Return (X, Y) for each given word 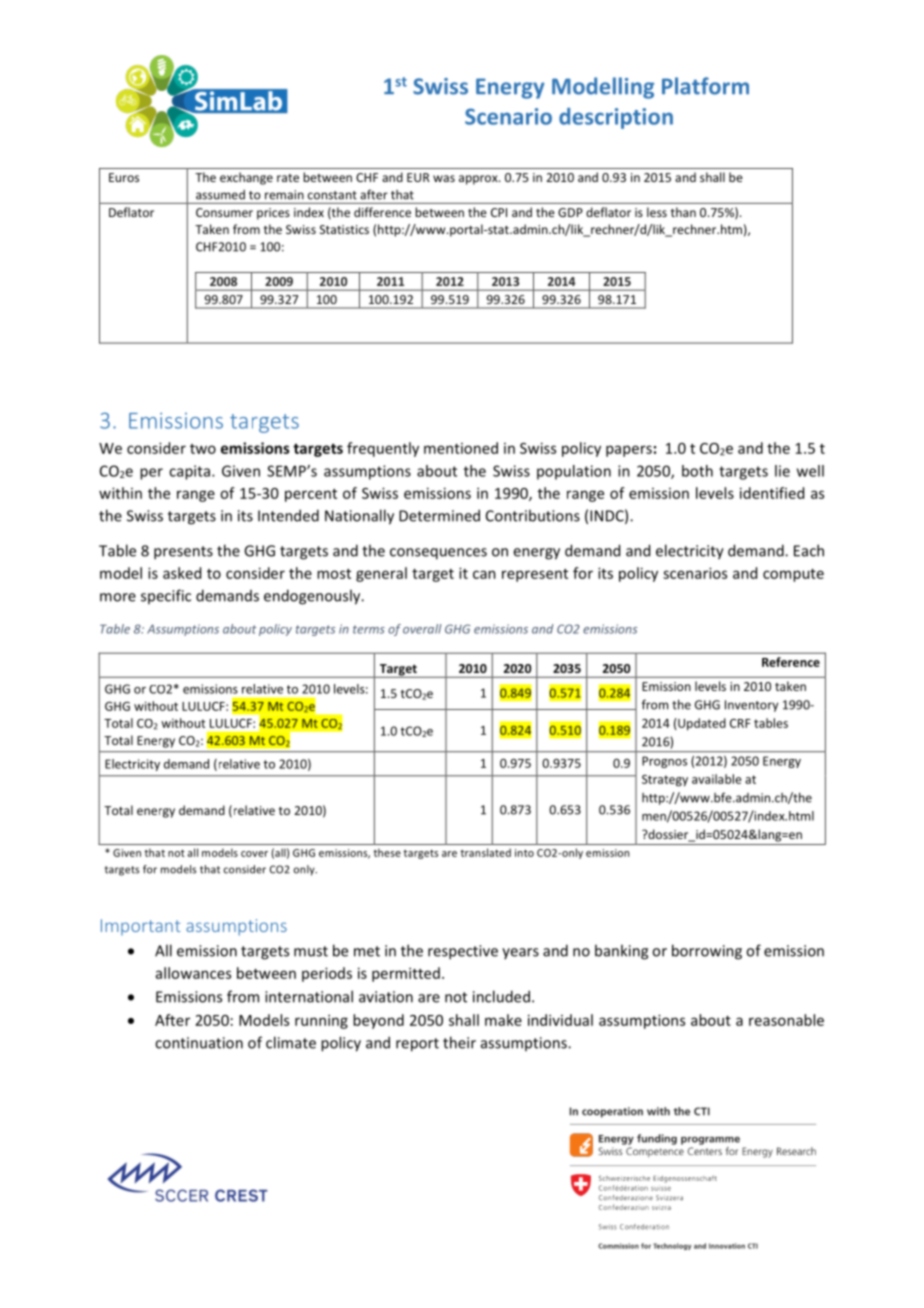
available (717, 779)
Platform (705, 86)
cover (254, 854)
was (444, 178)
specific (166, 596)
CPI (499, 212)
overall (422, 629)
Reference (791, 662)
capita (189, 472)
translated (485, 852)
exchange (246, 178)
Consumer (224, 212)
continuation (199, 1043)
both (697, 471)
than (683, 212)
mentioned (461, 448)
